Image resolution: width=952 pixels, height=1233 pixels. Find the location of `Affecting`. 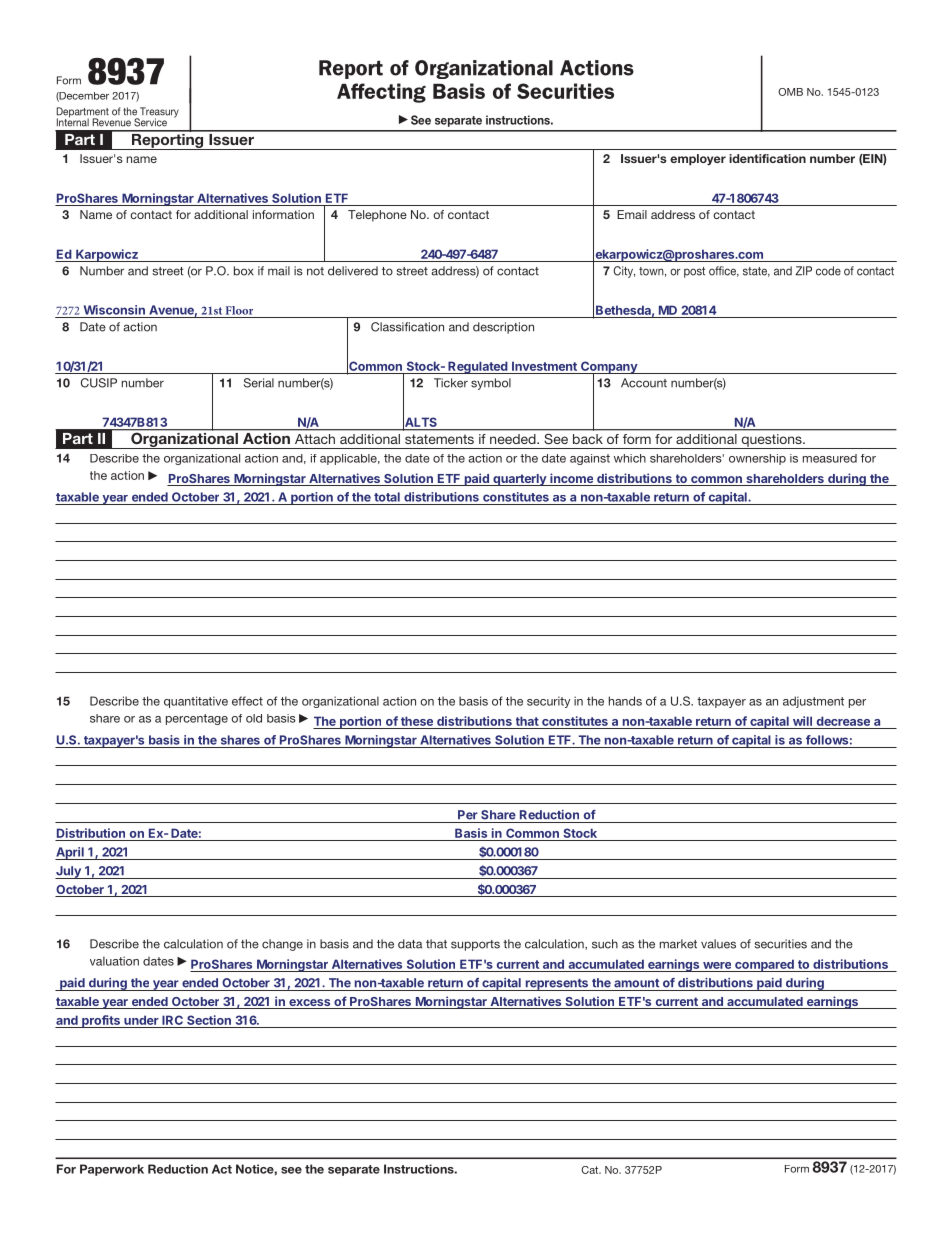

Affecting is located at coordinates (381, 93).
